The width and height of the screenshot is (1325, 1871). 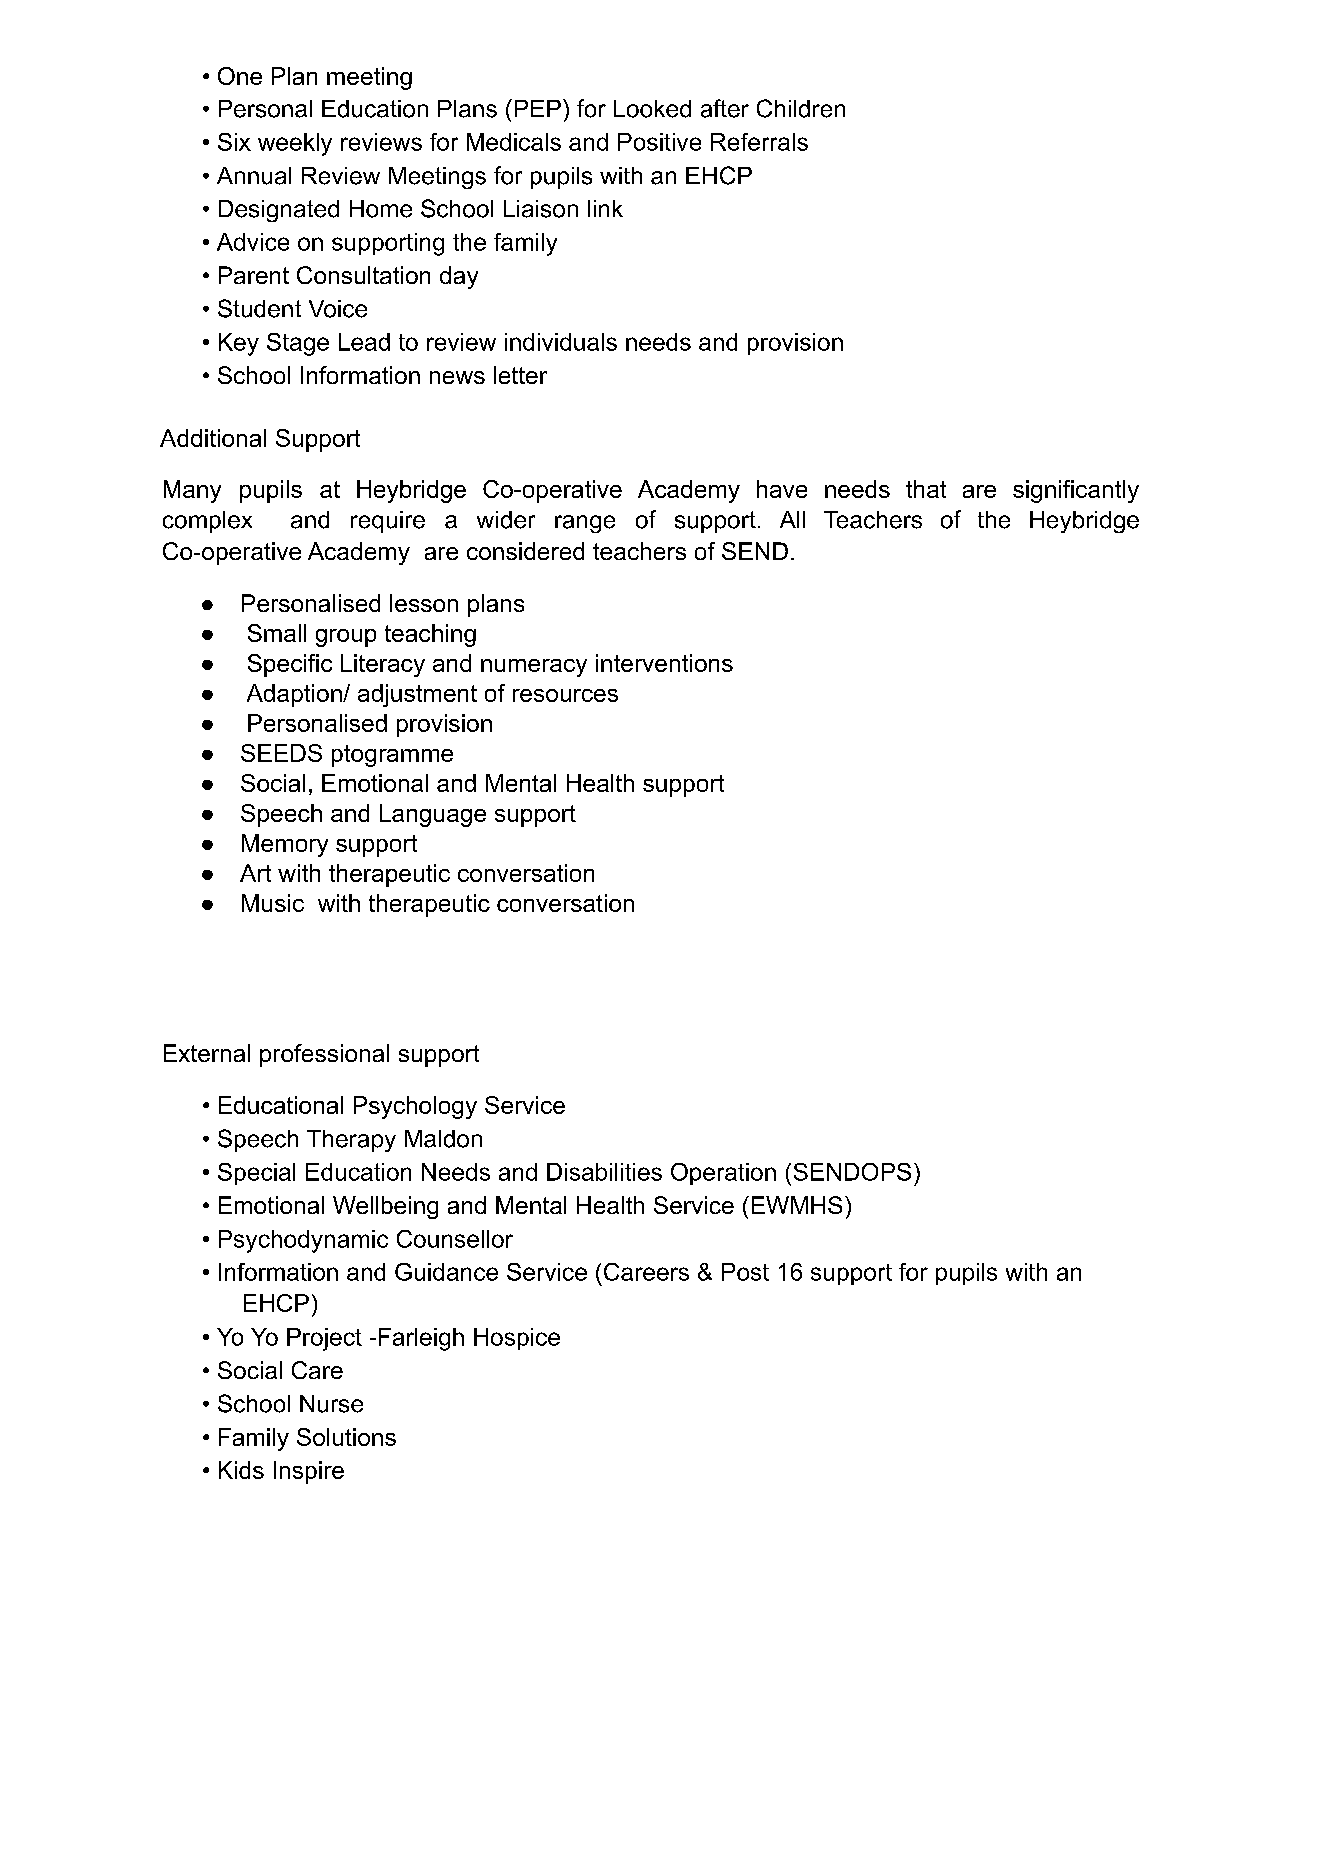 What do you see at coordinates (585, 524) in the screenshot?
I see `range` at bounding box center [585, 524].
